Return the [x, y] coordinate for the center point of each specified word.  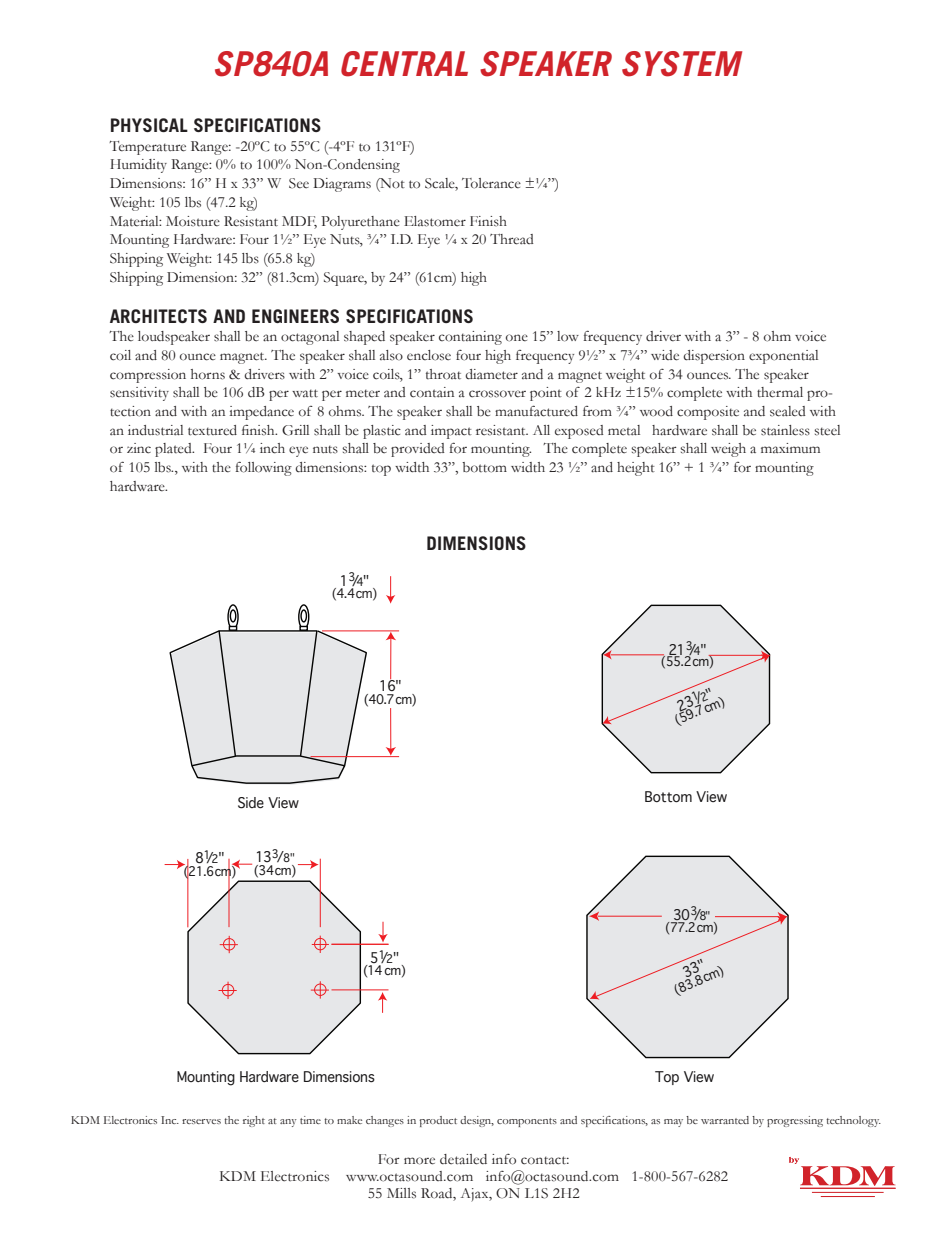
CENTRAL [404, 64]
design [477, 1121]
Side [251, 803]
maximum [790, 448]
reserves [201, 1121]
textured [212, 430]
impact [451, 432]
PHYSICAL [149, 125]
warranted [725, 1120]
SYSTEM [682, 64]
